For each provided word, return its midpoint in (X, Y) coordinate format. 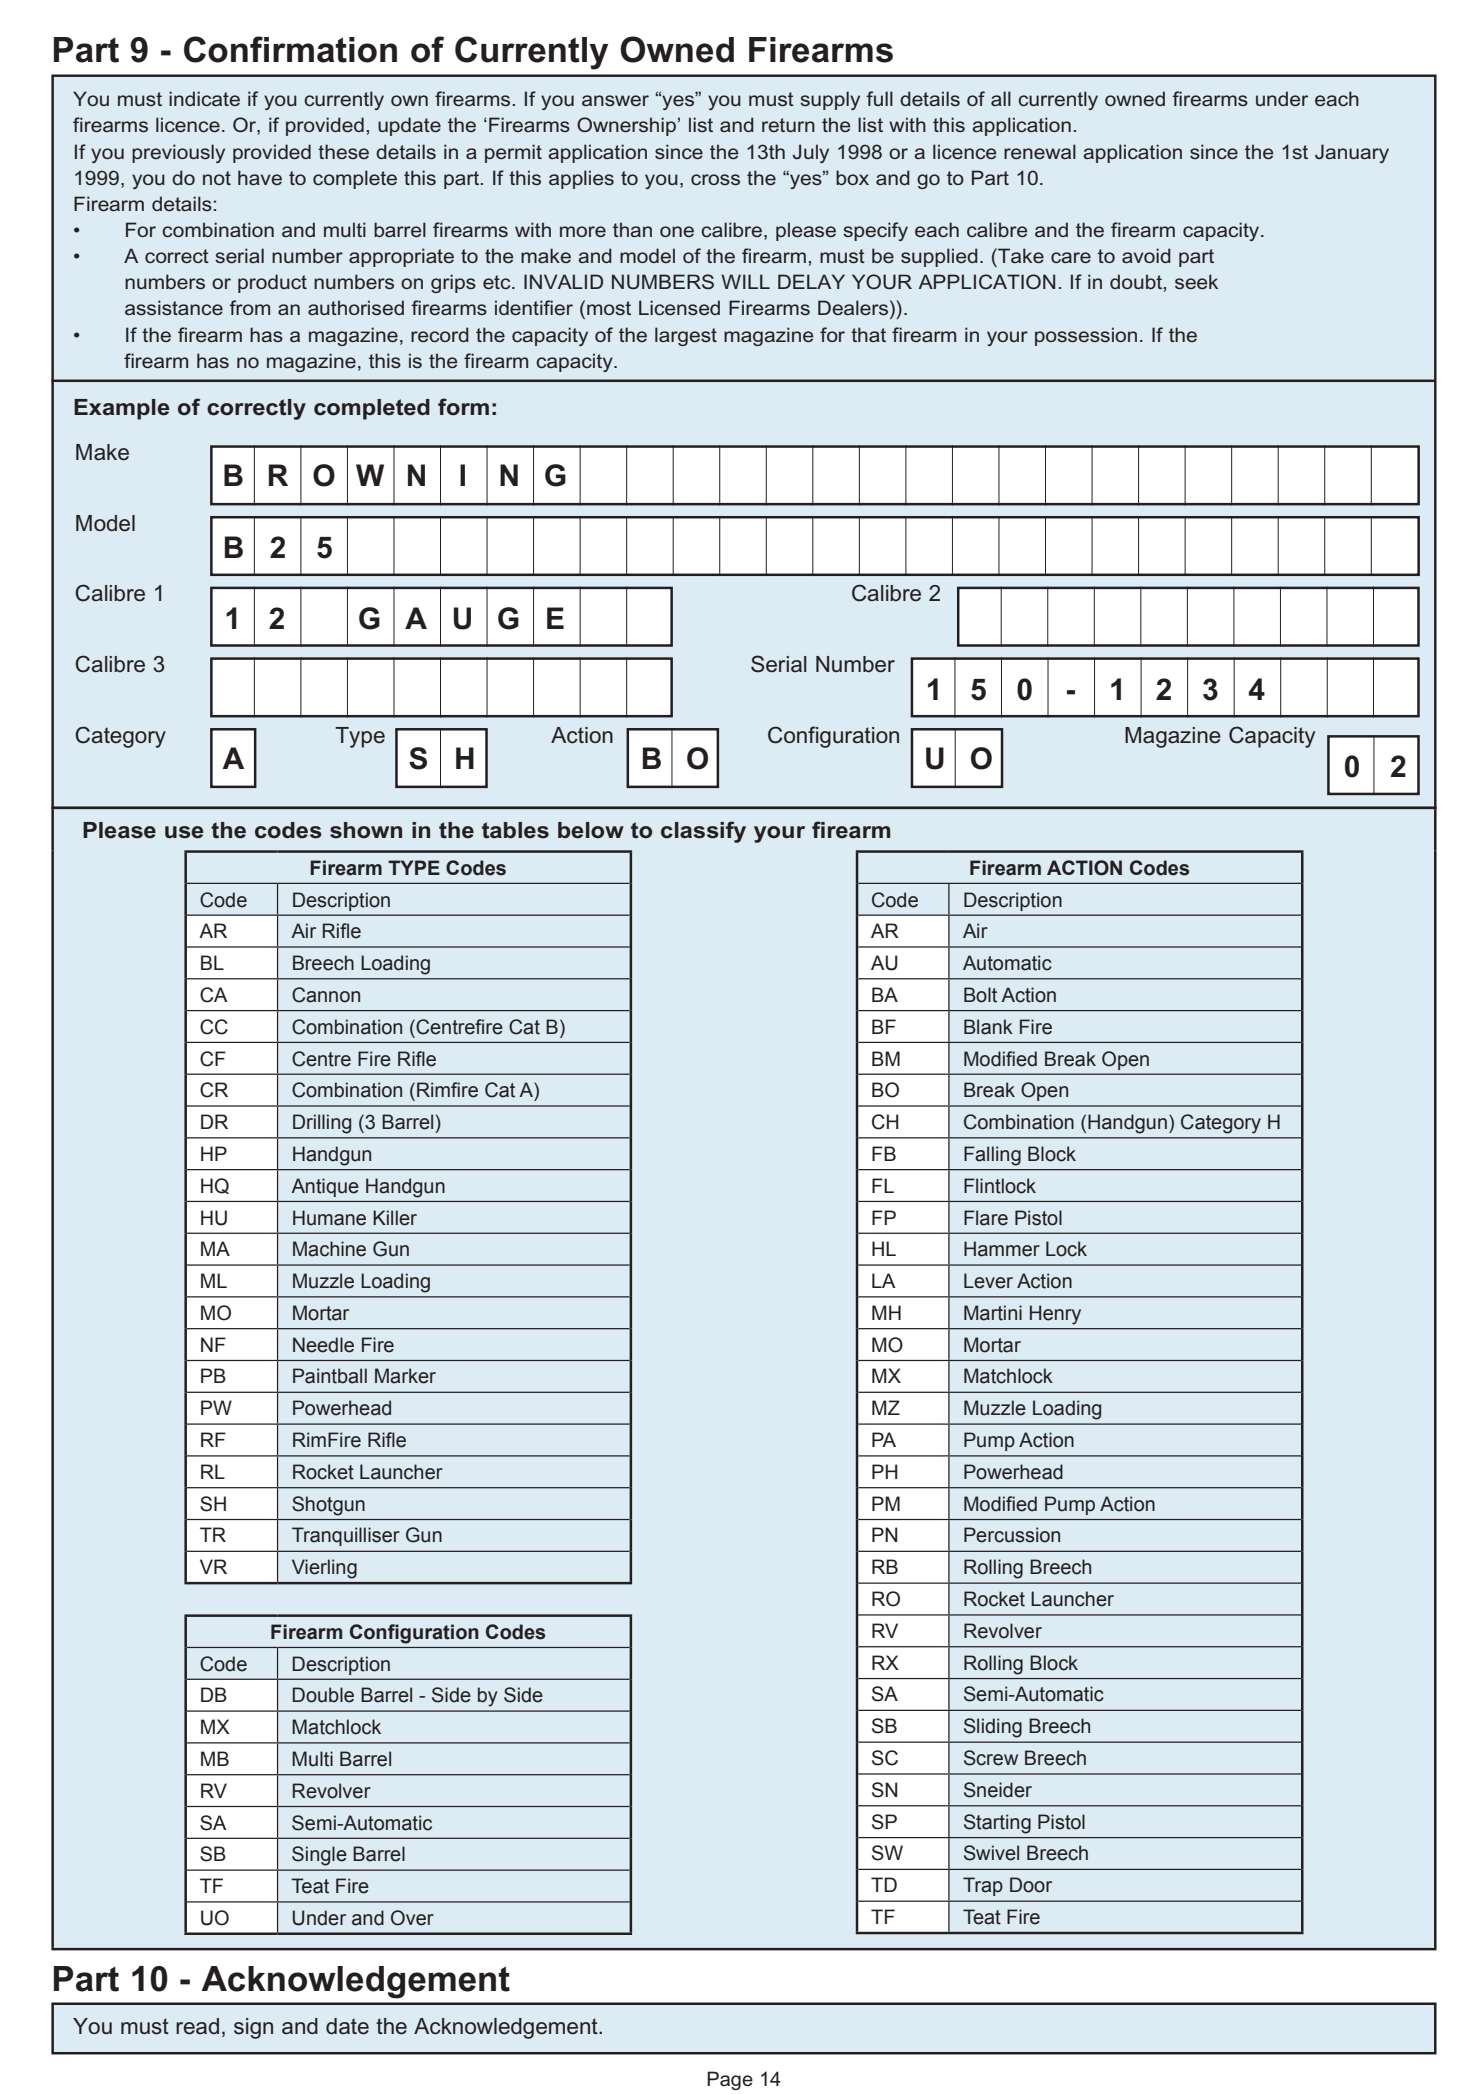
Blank (988, 1027)
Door (1031, 1885)
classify (703, 832)
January (1352, 153)
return (788, 125)
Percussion (1012, 1535)
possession (1086, 336)
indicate (204, 98)
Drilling (322, 1124)
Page (730, 2080)
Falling (992, 1156)
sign (253, 2028)
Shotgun (328, 1506)
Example (122, 409)
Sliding (993, 1728)
